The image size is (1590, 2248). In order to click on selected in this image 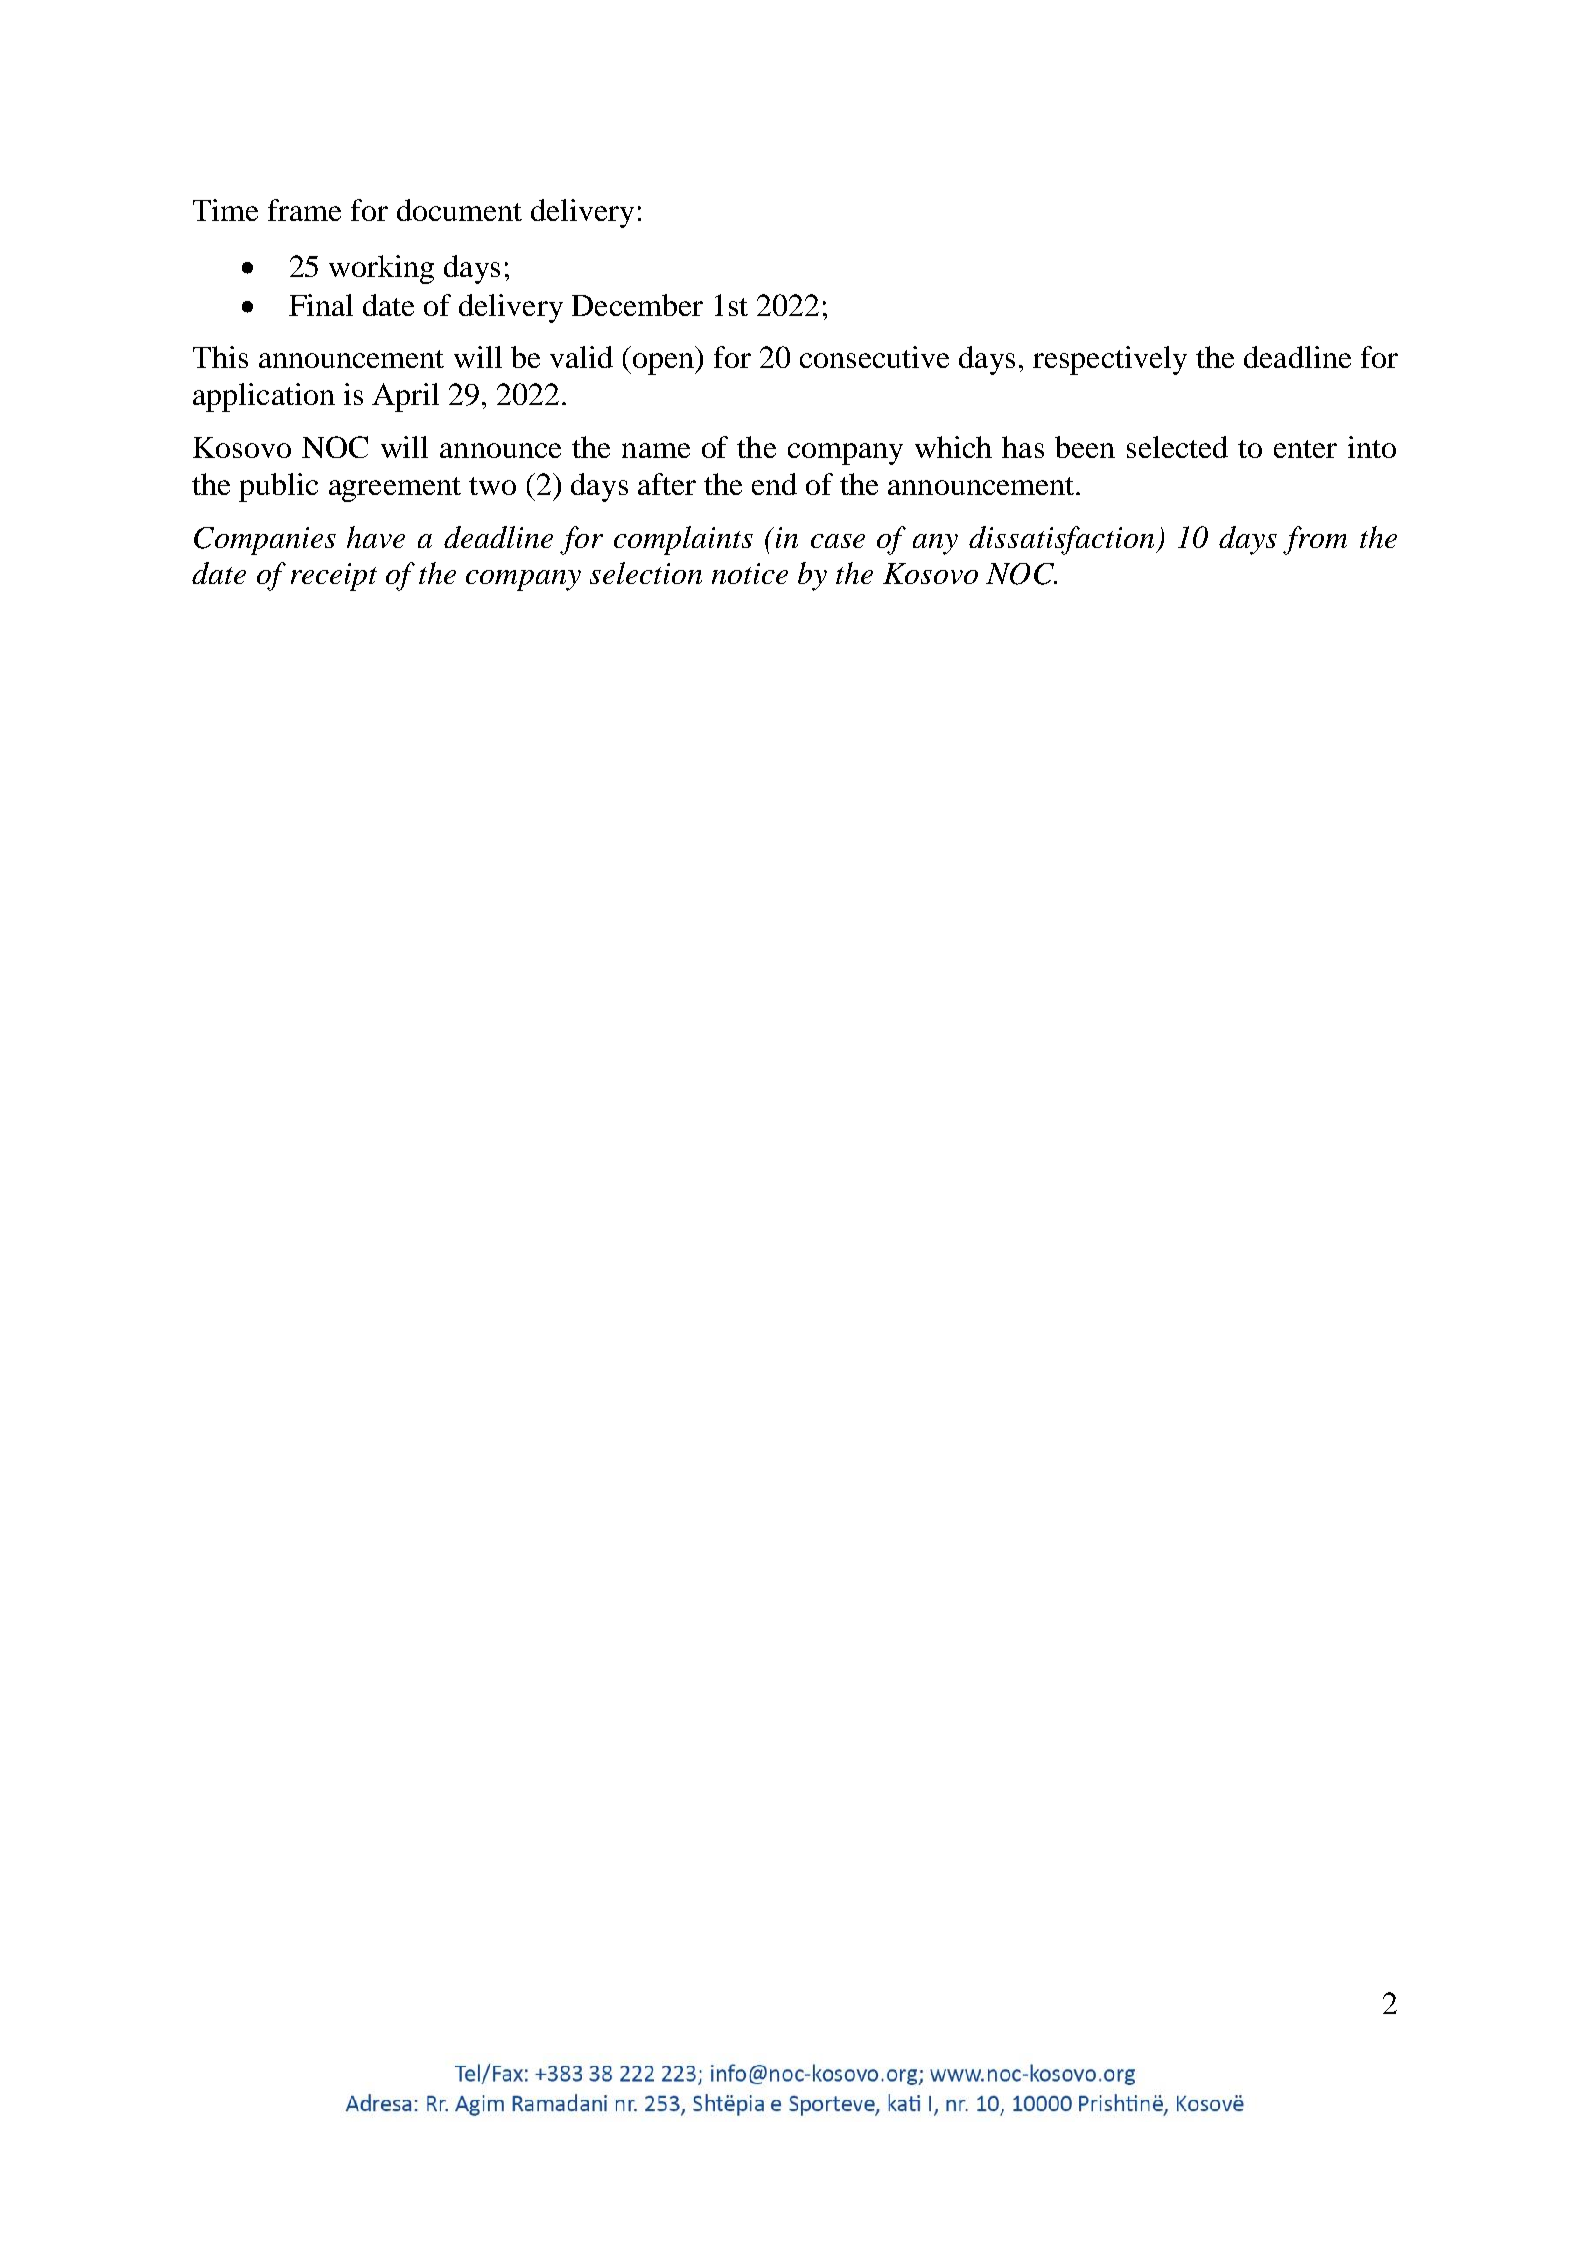, I will do `click(1177, 447)`.
